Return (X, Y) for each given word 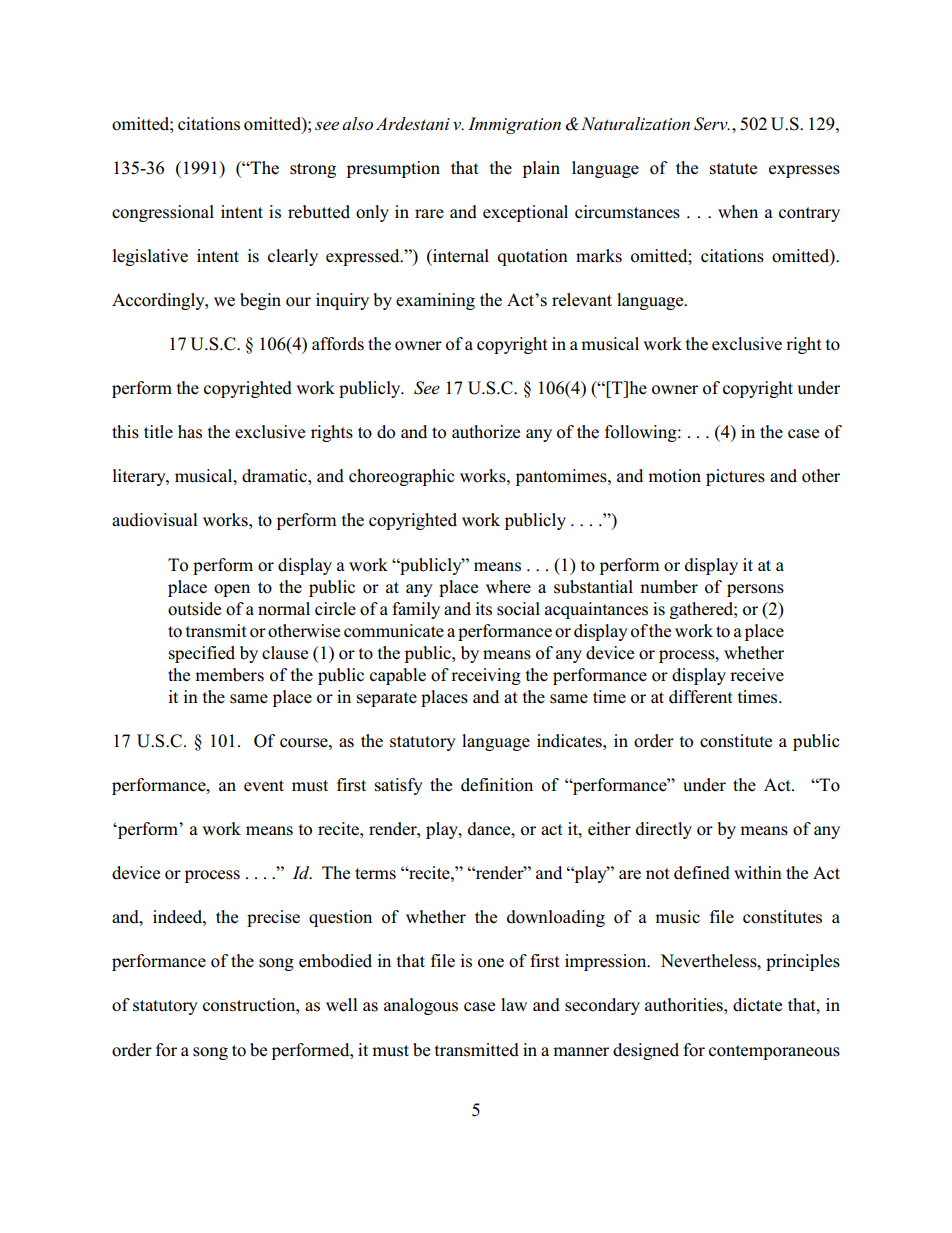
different (701, 697)
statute (733, 169)
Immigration (514, 125)
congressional (163, 213)
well (342, 1005)
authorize (486, 432)
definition (497, 785)
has (190, 432)
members (229, 675)
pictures (735, 477)
